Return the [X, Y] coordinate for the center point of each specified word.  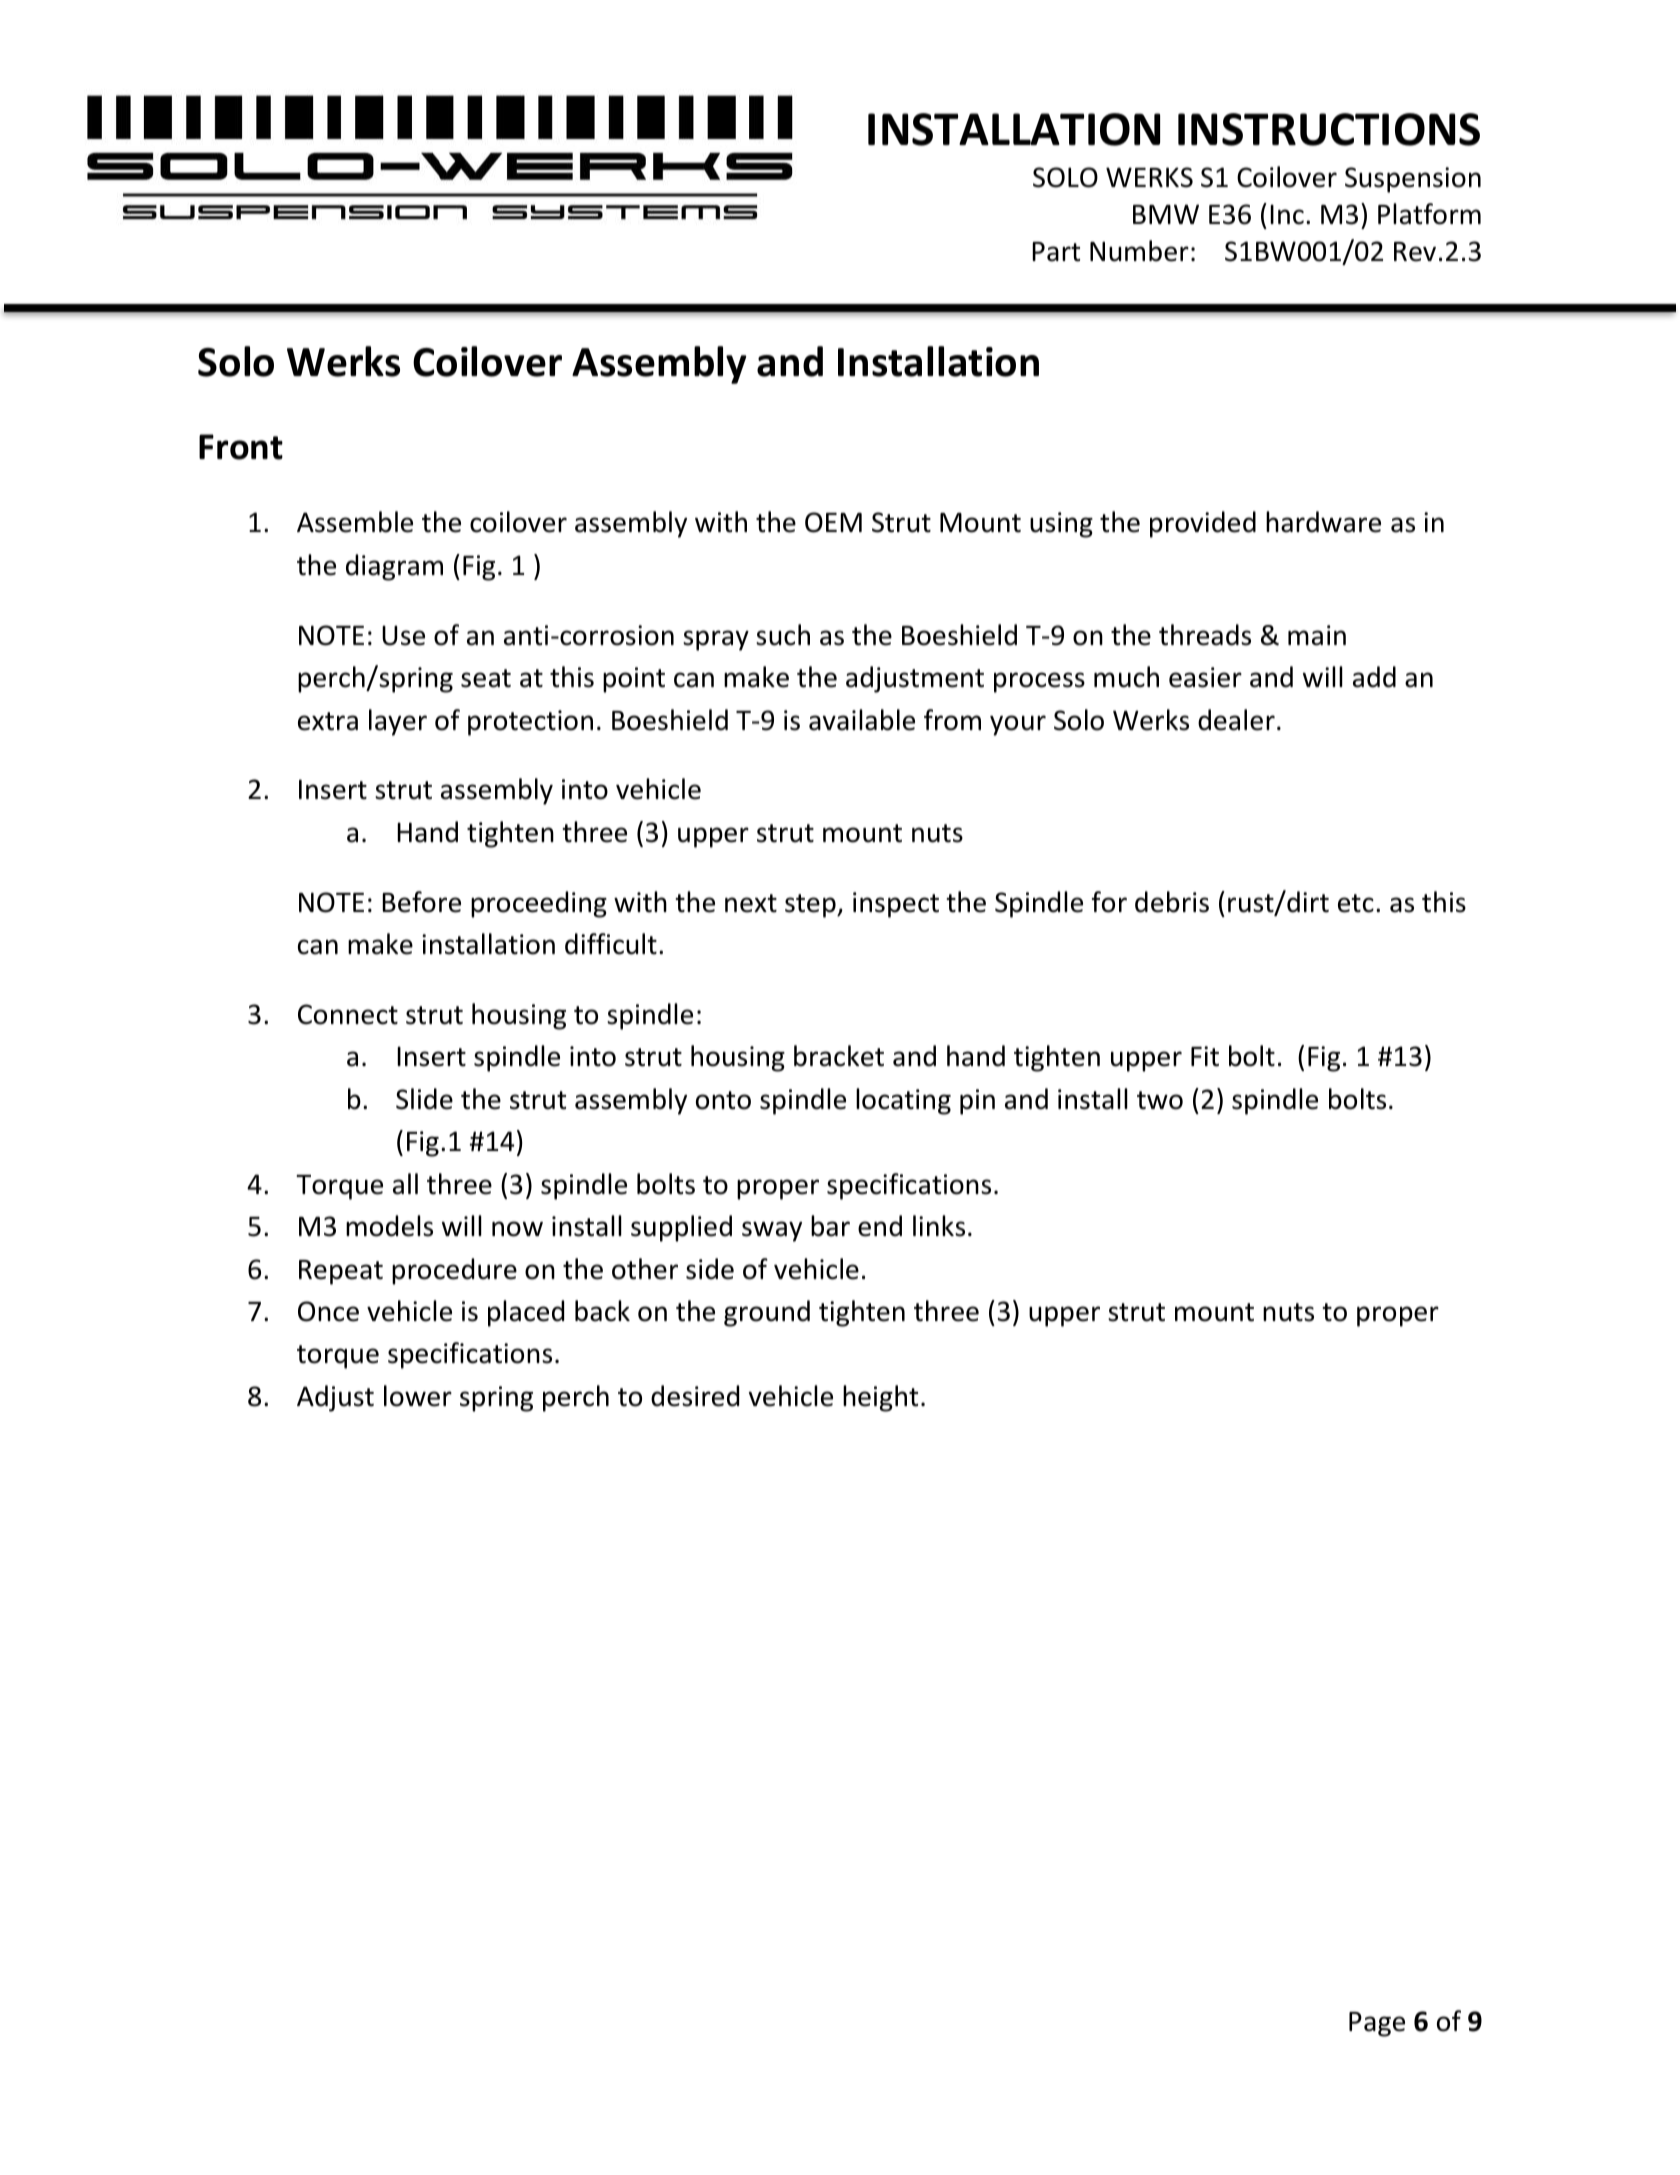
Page [1377, 2024]
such [783, 635]
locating [903, 1101]
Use [403, 635]
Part [1056, 252]
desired [695, 1396]
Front [241, 447]
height [880, 1398]
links [939, 1226]
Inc [1287, 214]
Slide [424, 1099]
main [1317, 635]
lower [418, 1396]
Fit [1205, 1056]
